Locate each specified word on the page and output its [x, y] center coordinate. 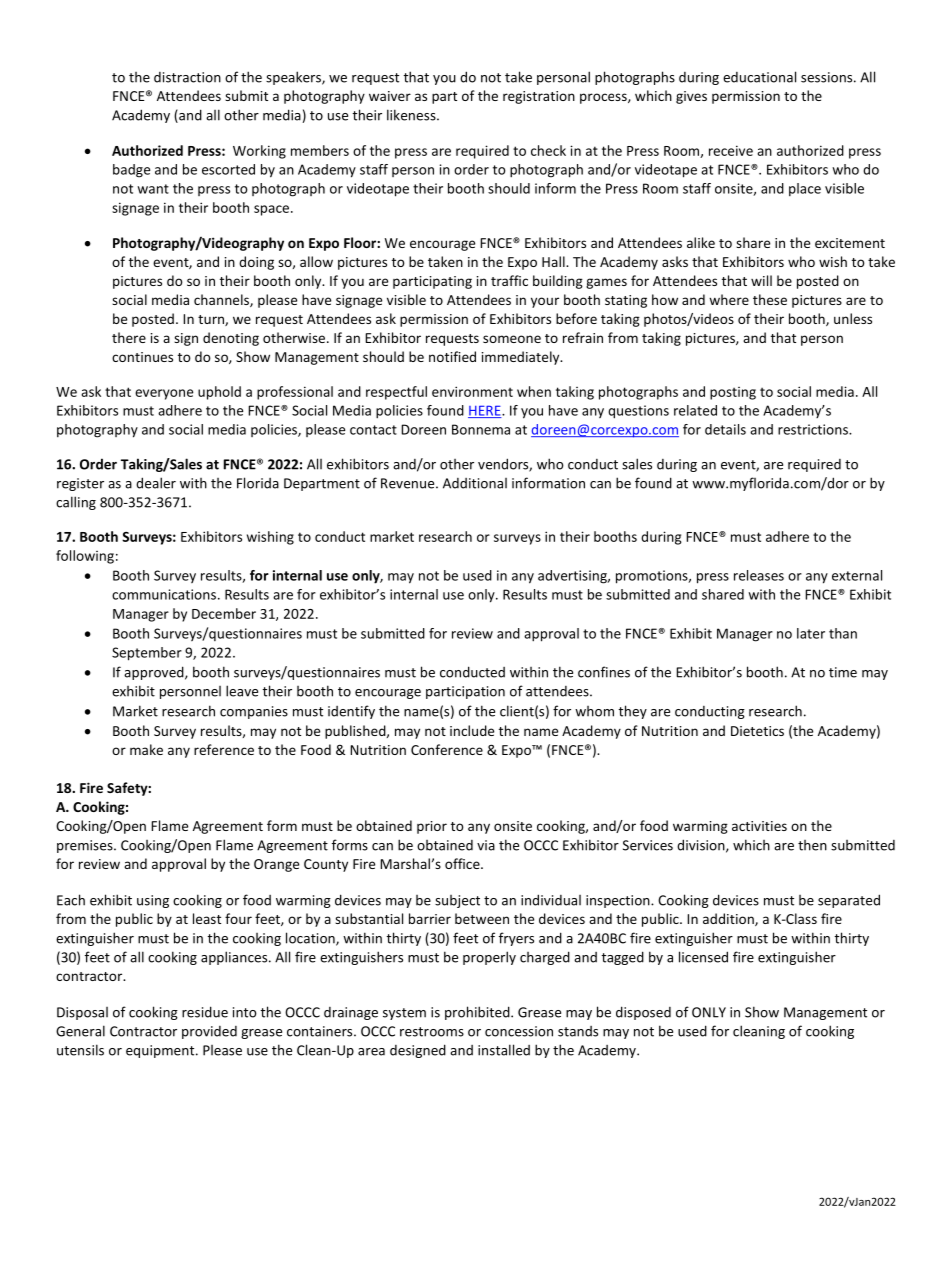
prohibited [478, 1013]
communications [164, 594]
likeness [412, 115]
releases [759, 575]
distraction [187, 77]
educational [759, 77]
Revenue [409, 483]
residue [205, 1012]
